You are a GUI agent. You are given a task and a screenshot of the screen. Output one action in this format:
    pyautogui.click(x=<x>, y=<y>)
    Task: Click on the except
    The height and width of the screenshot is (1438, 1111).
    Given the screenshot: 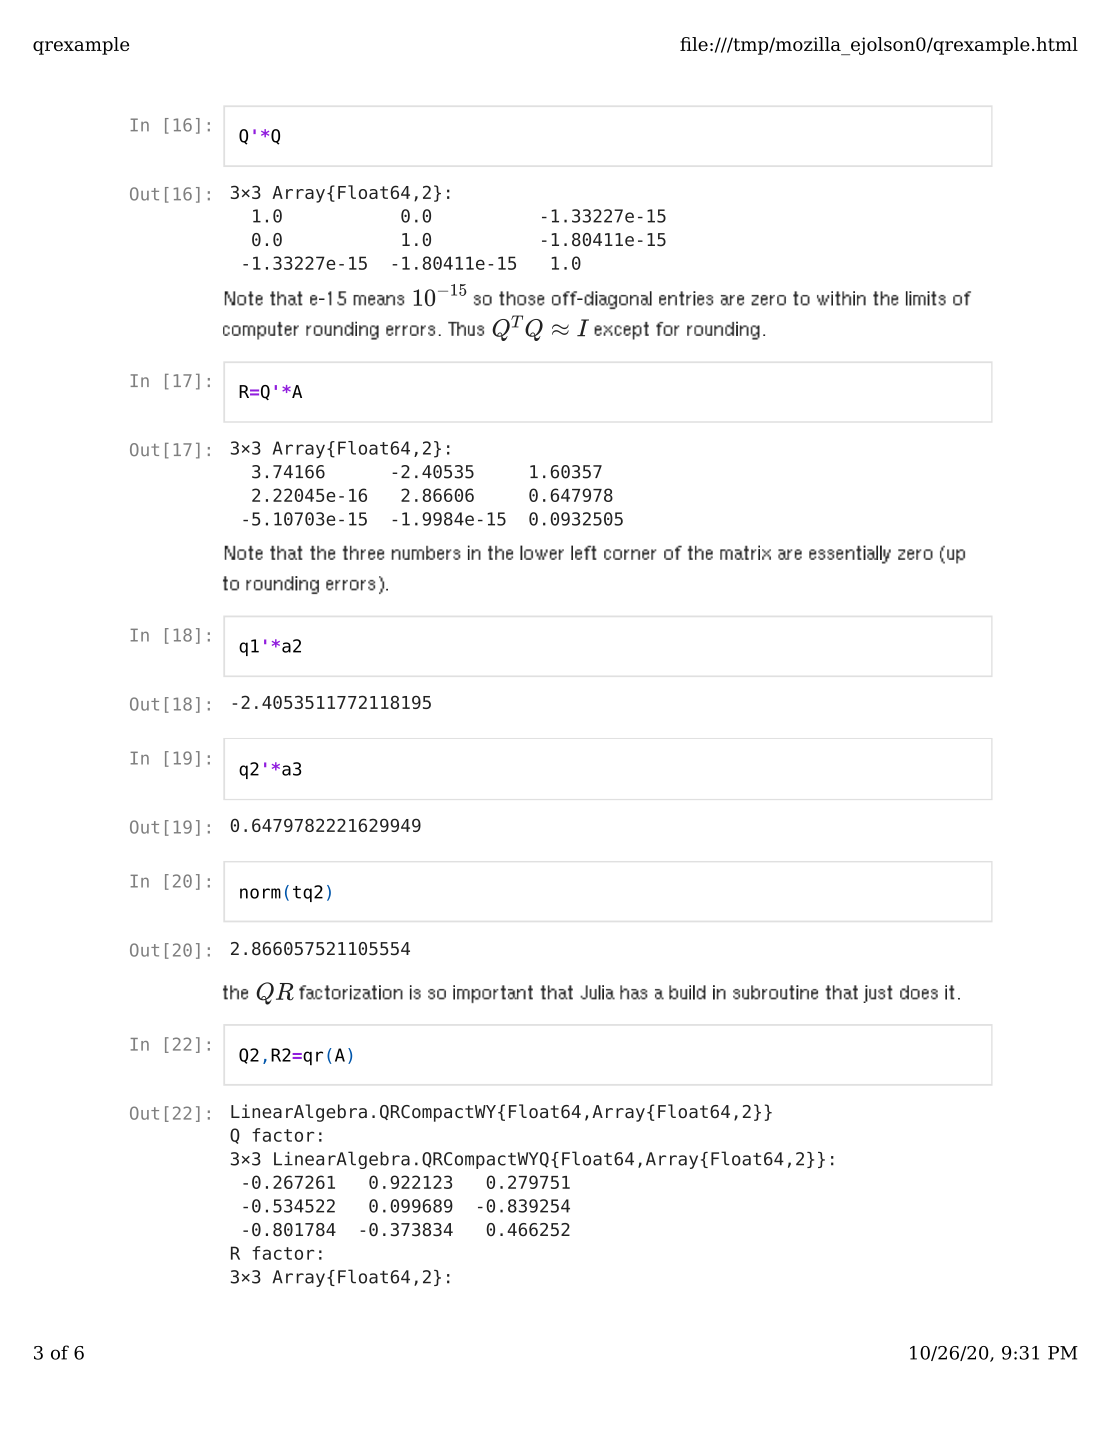 What is the action you would take?
    pyautogui.click(x=621, y=331)
